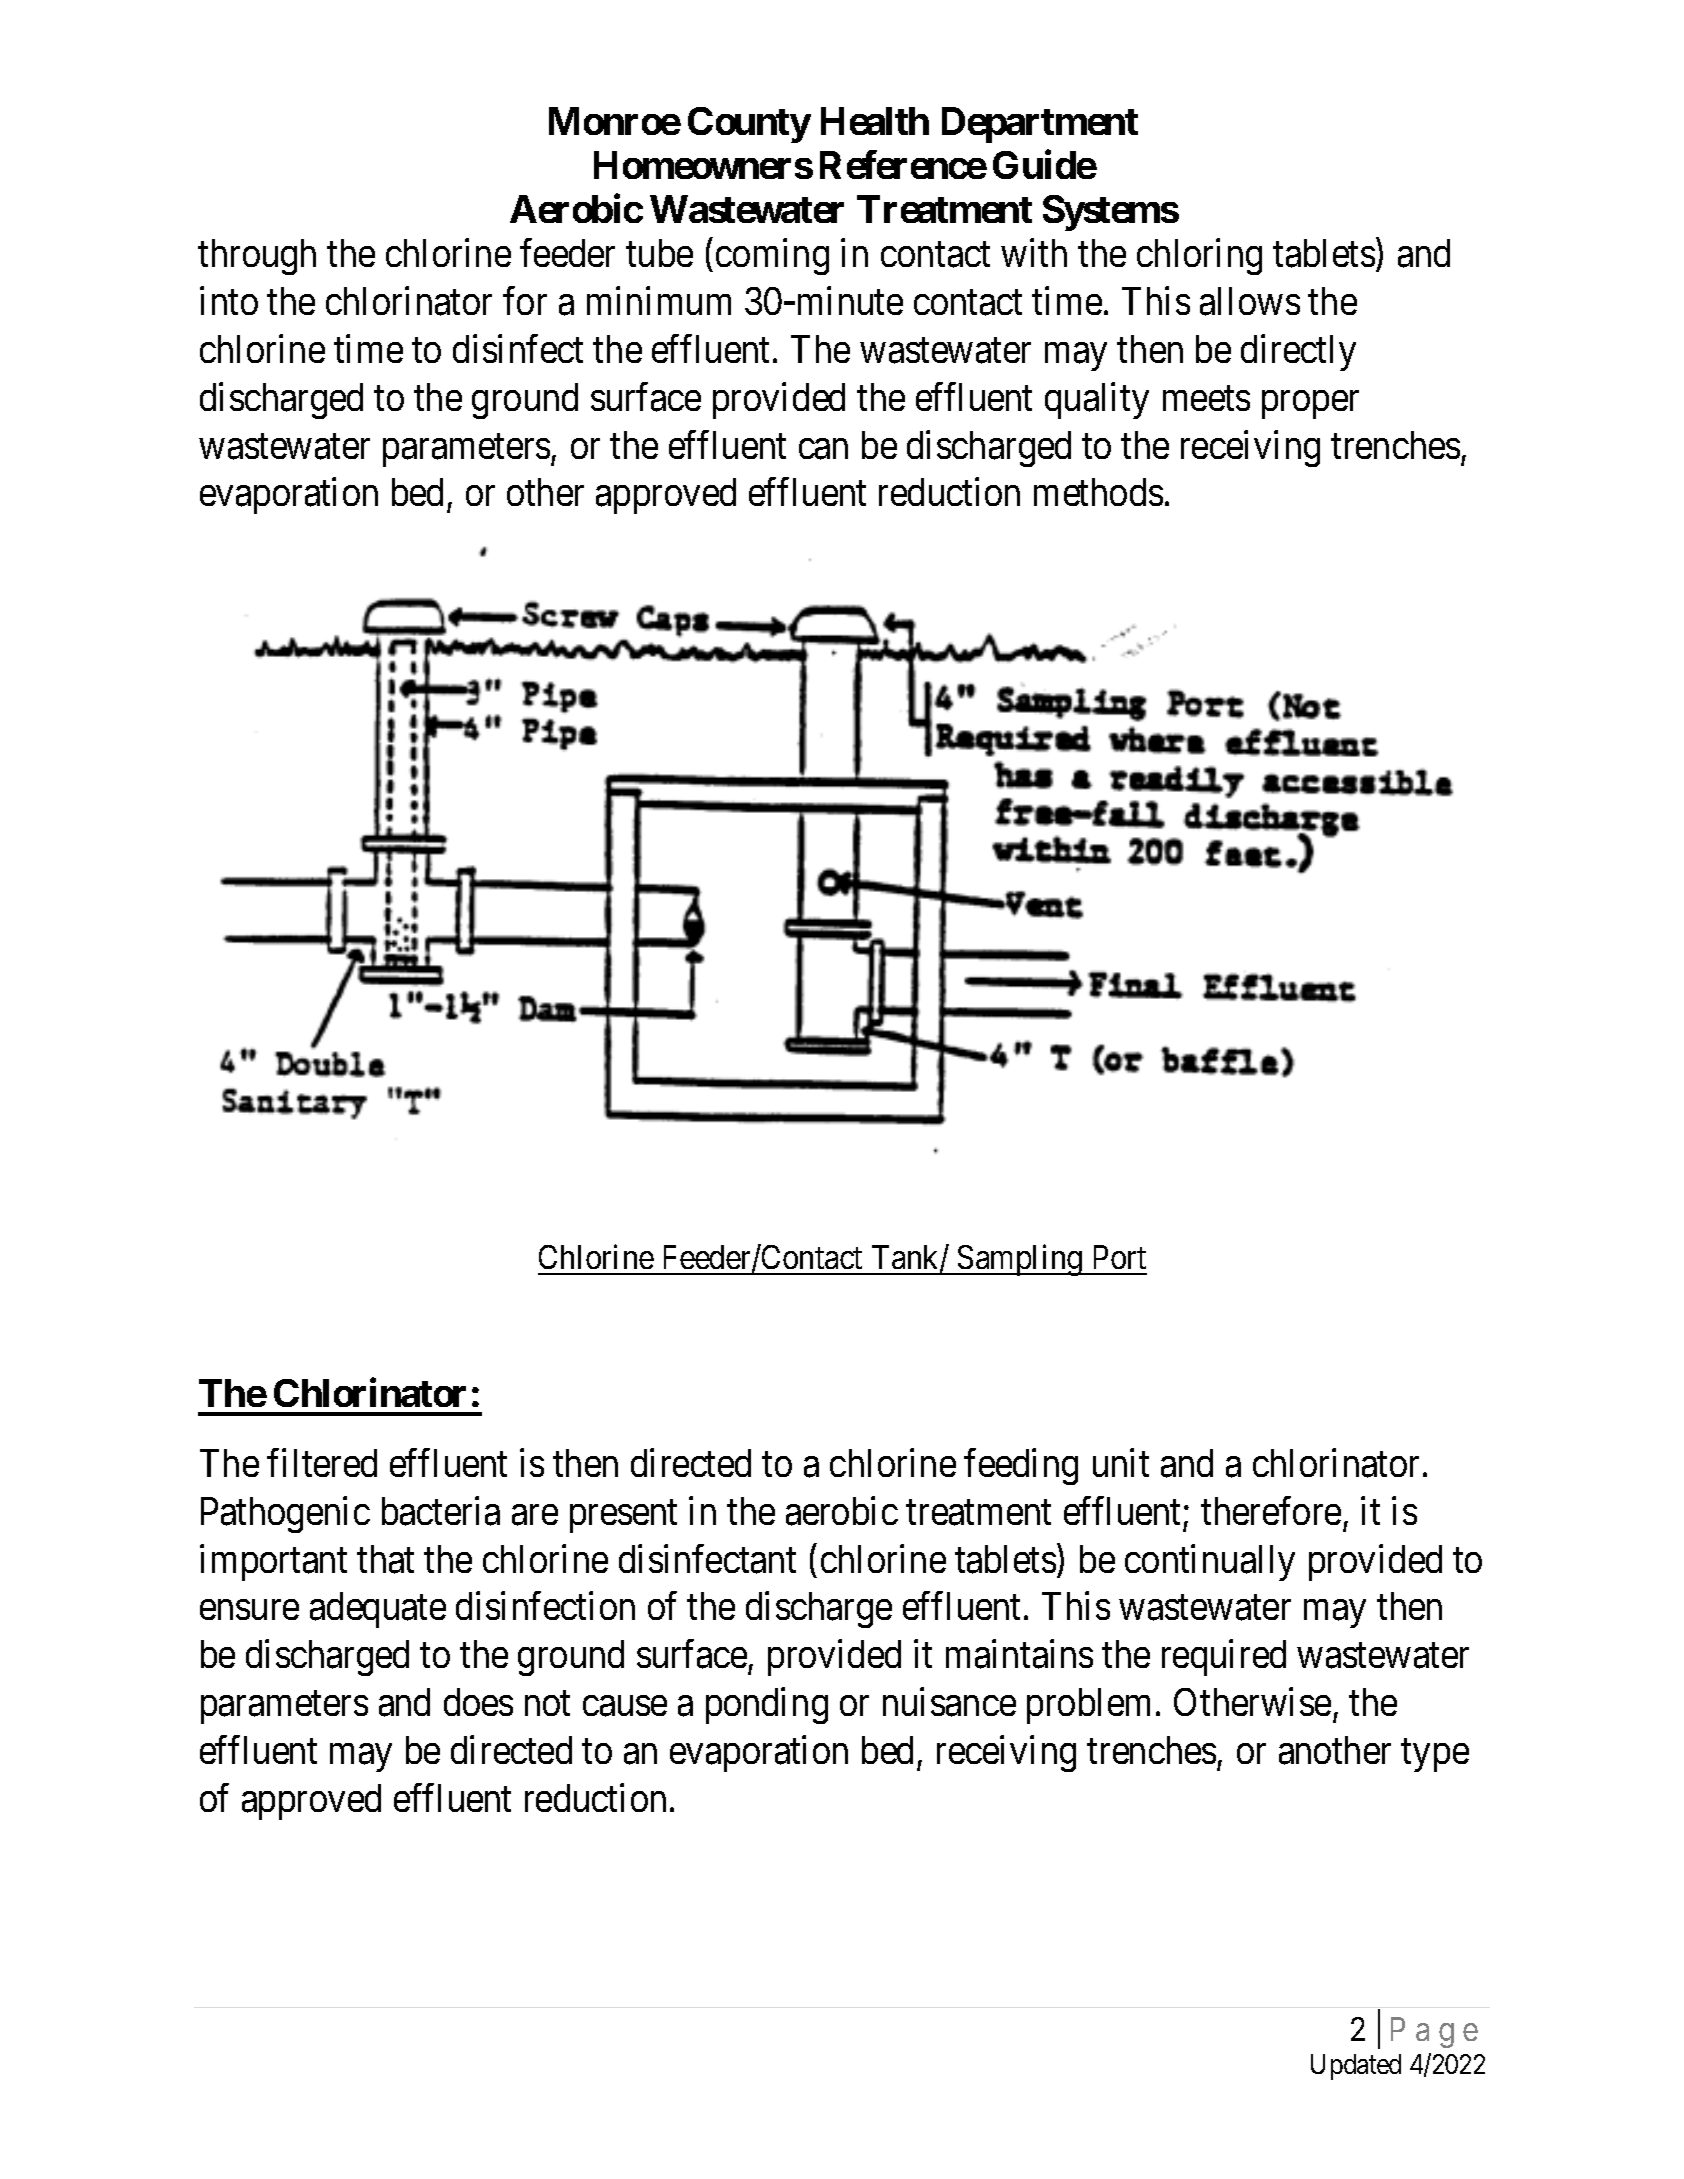 Image resolution: width=1684 pixels, height=2179 pixels. I want to click on can, so click(823, 449).
